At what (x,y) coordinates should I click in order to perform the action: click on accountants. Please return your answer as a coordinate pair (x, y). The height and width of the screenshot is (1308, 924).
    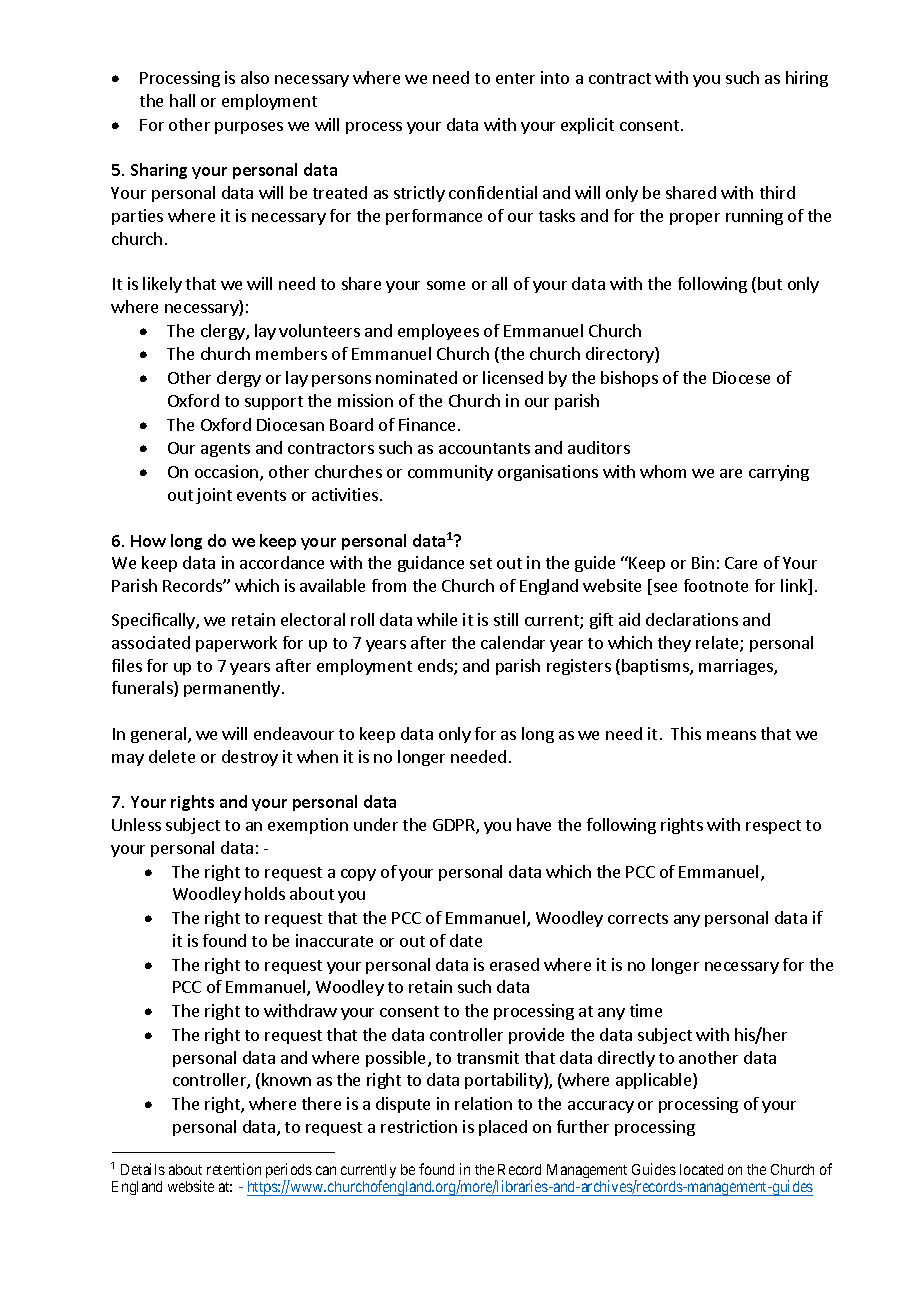
    Looking at the image, I should click on (484, 448).
